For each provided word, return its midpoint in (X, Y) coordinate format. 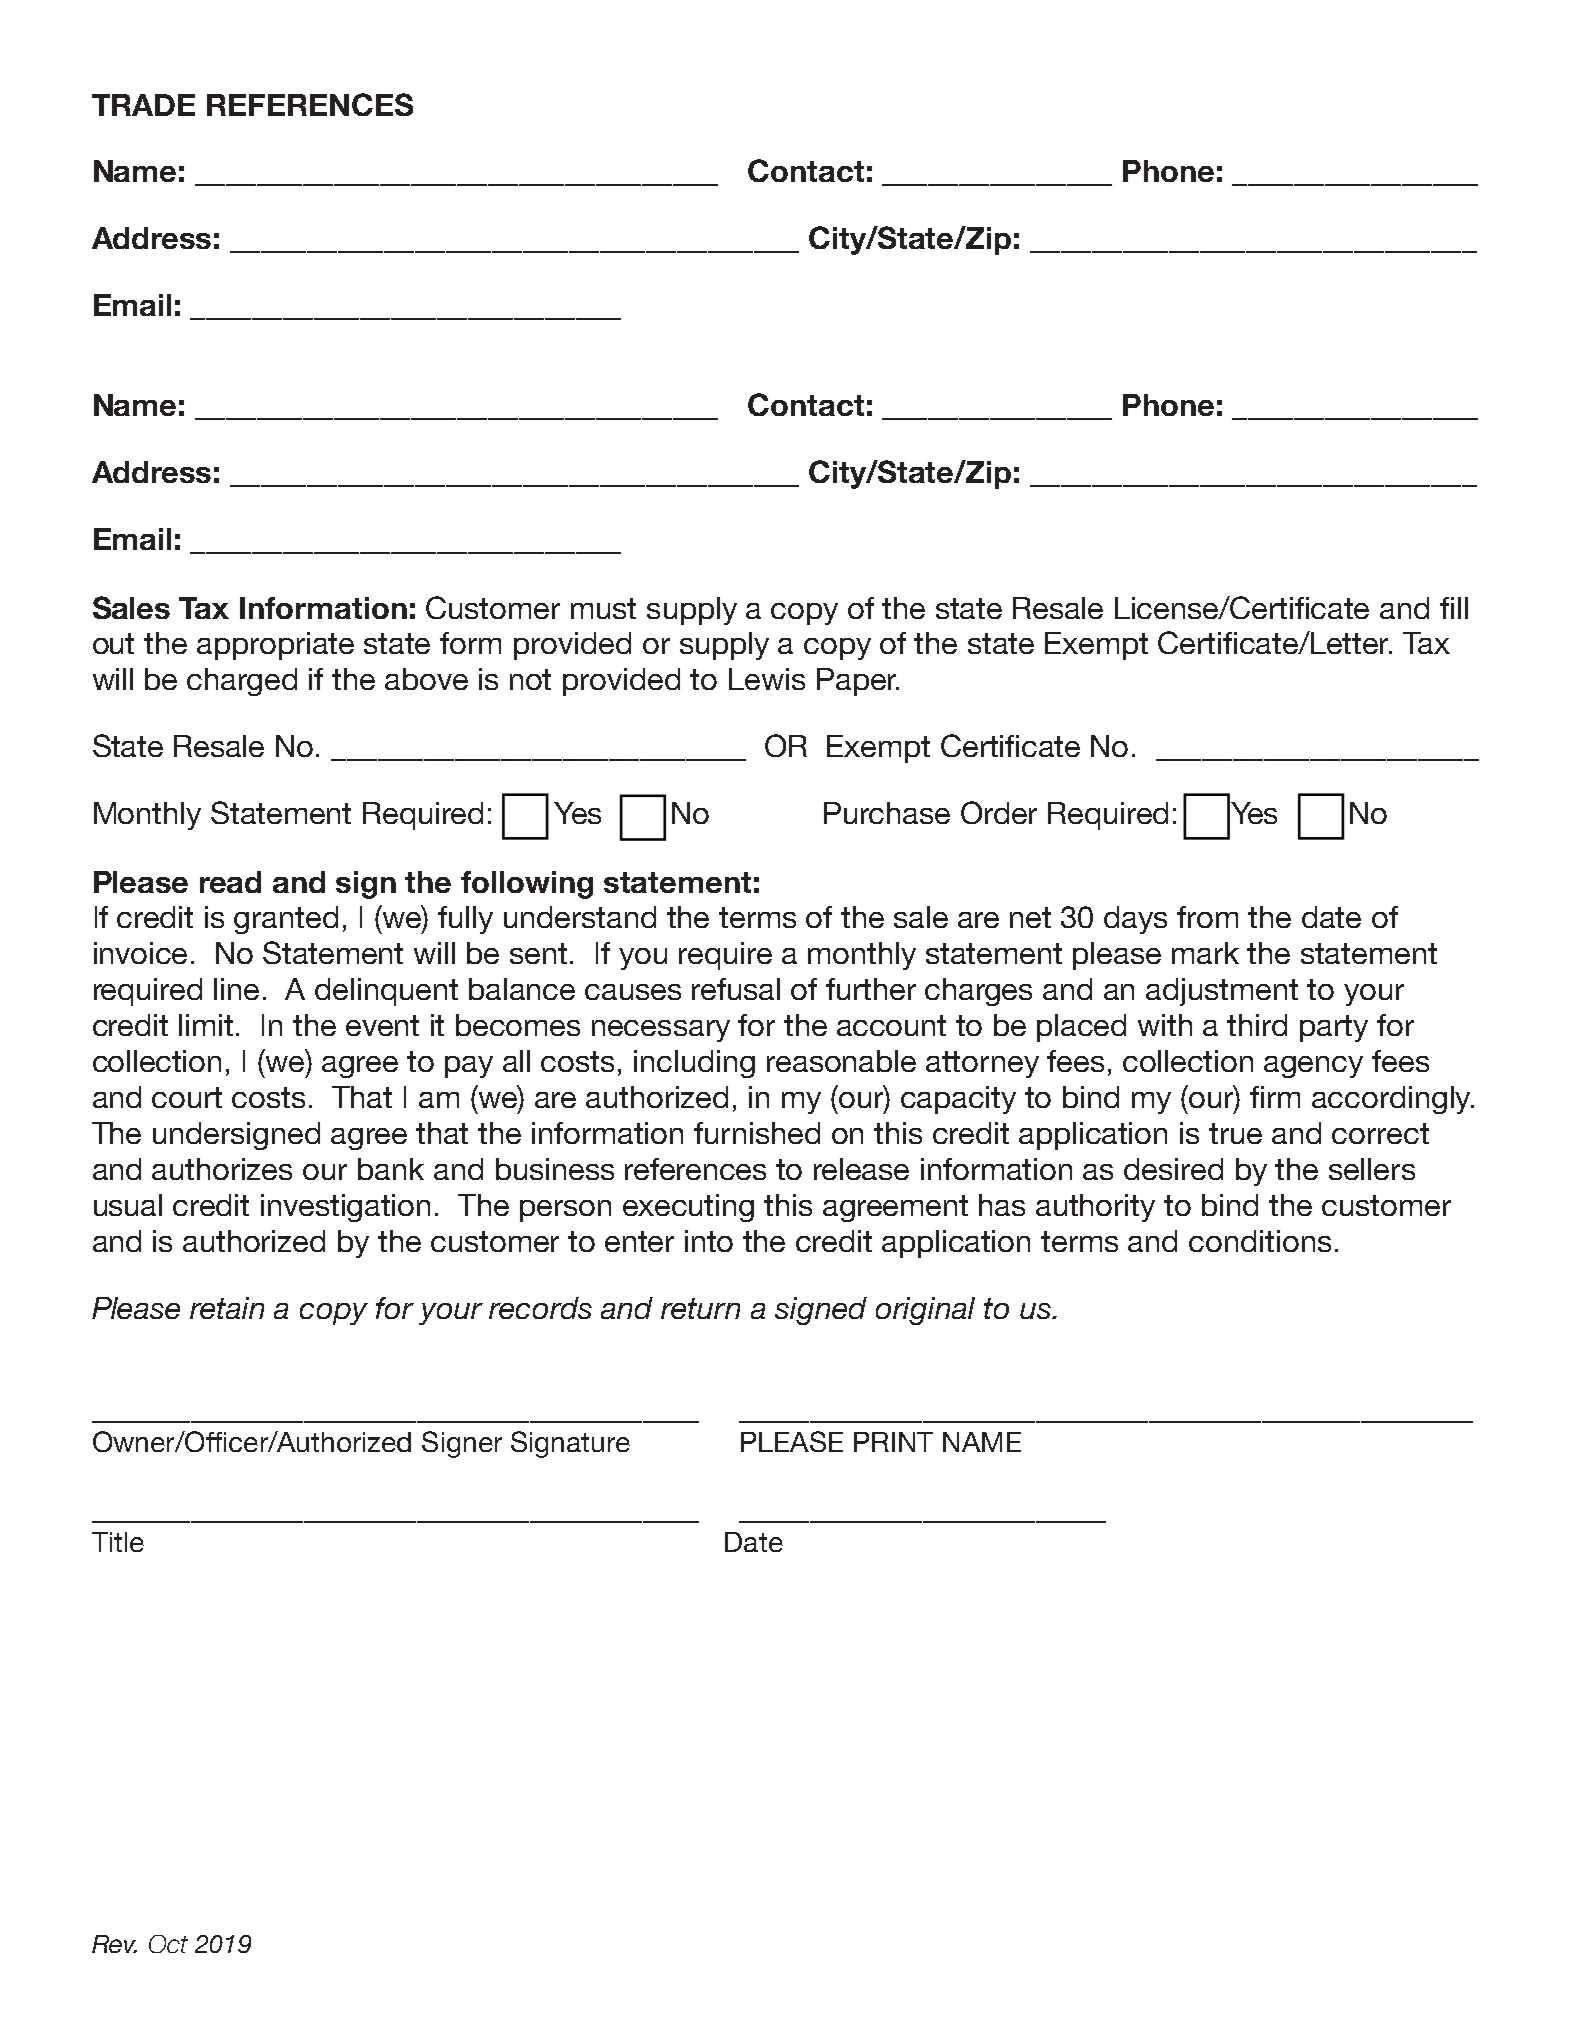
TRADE (143, 105)
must (603, 608)
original (925, 1311)
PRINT (893, 1442)
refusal (736, 989)
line (236, 989)
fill (1454, 608)
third (1257, 1025)
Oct (168, 1944)
